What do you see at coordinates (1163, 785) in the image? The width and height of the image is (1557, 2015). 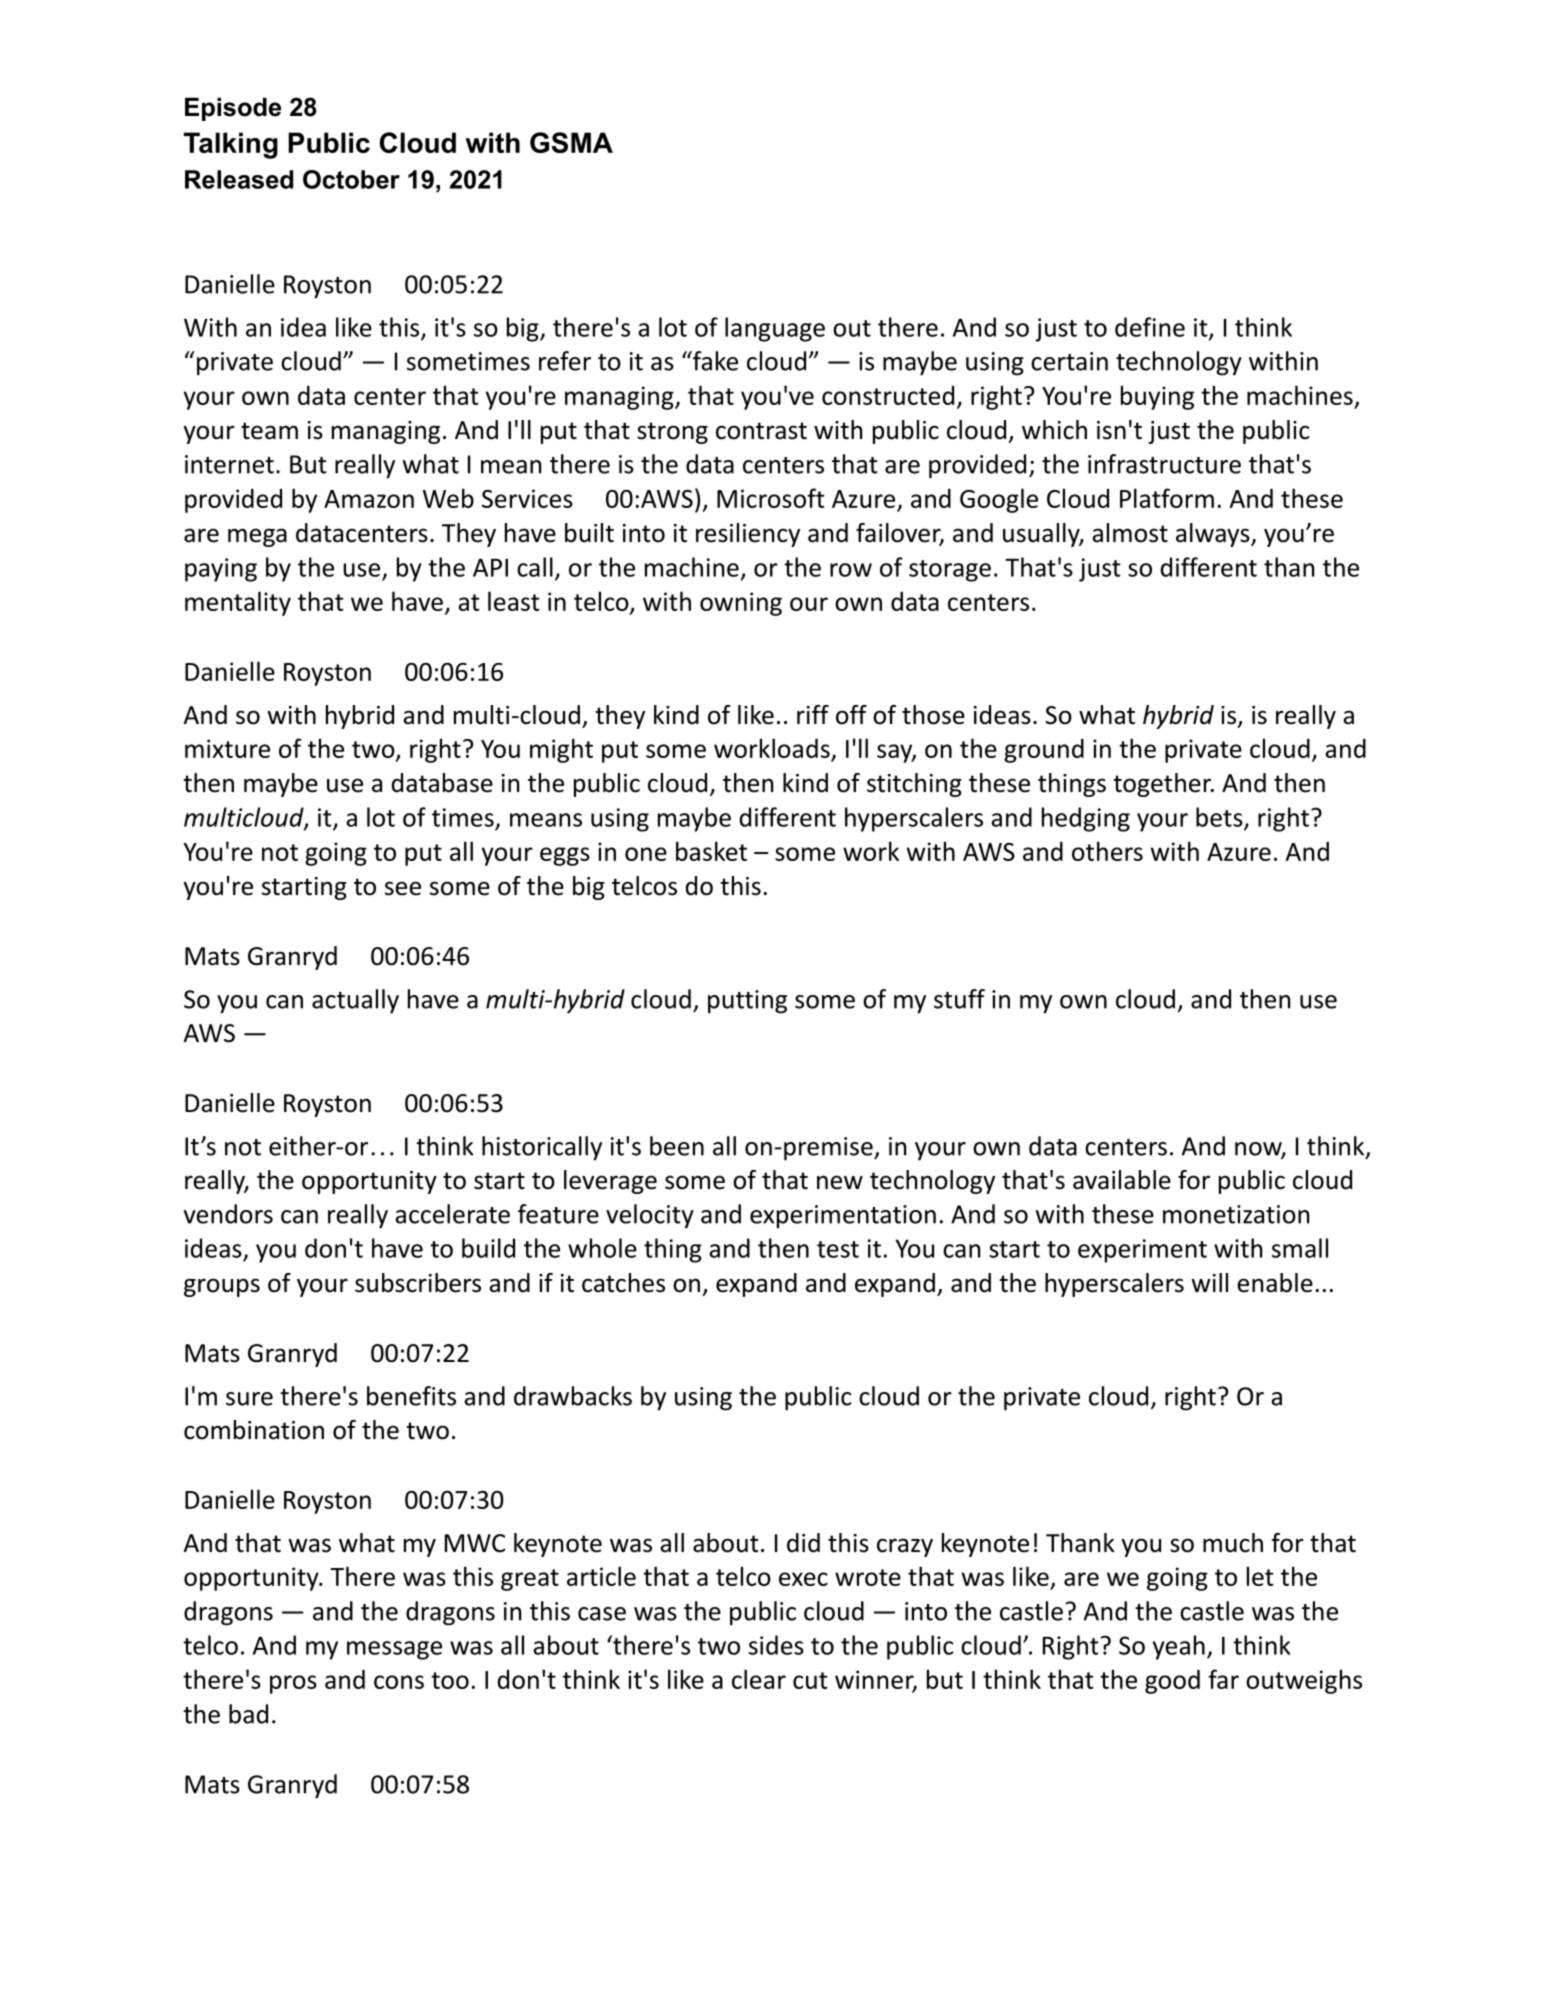 I see `together` at bounding box center [1163, 785].
